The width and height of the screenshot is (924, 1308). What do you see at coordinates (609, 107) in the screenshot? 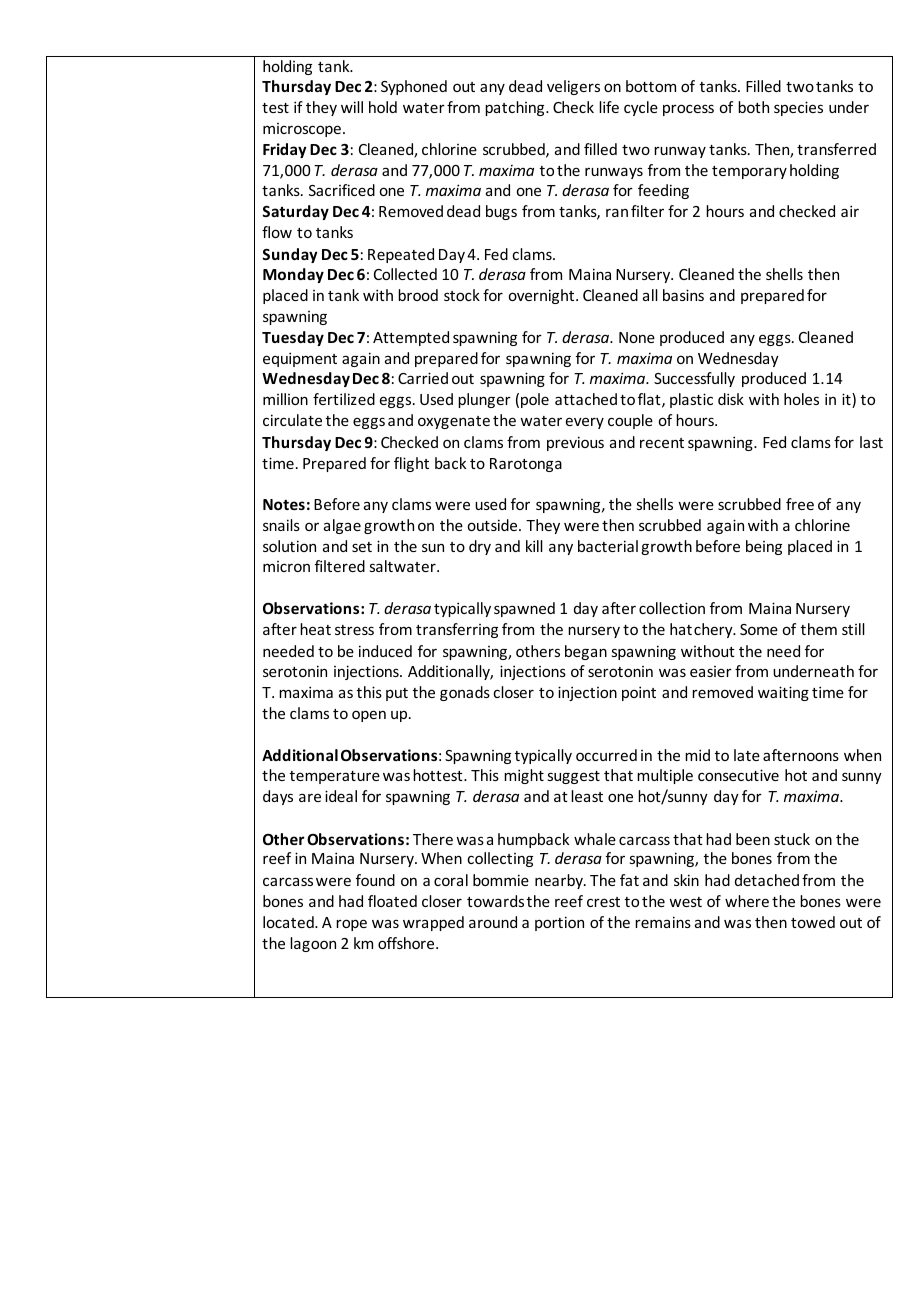
I see `life` at bounding box center [609, 107].
